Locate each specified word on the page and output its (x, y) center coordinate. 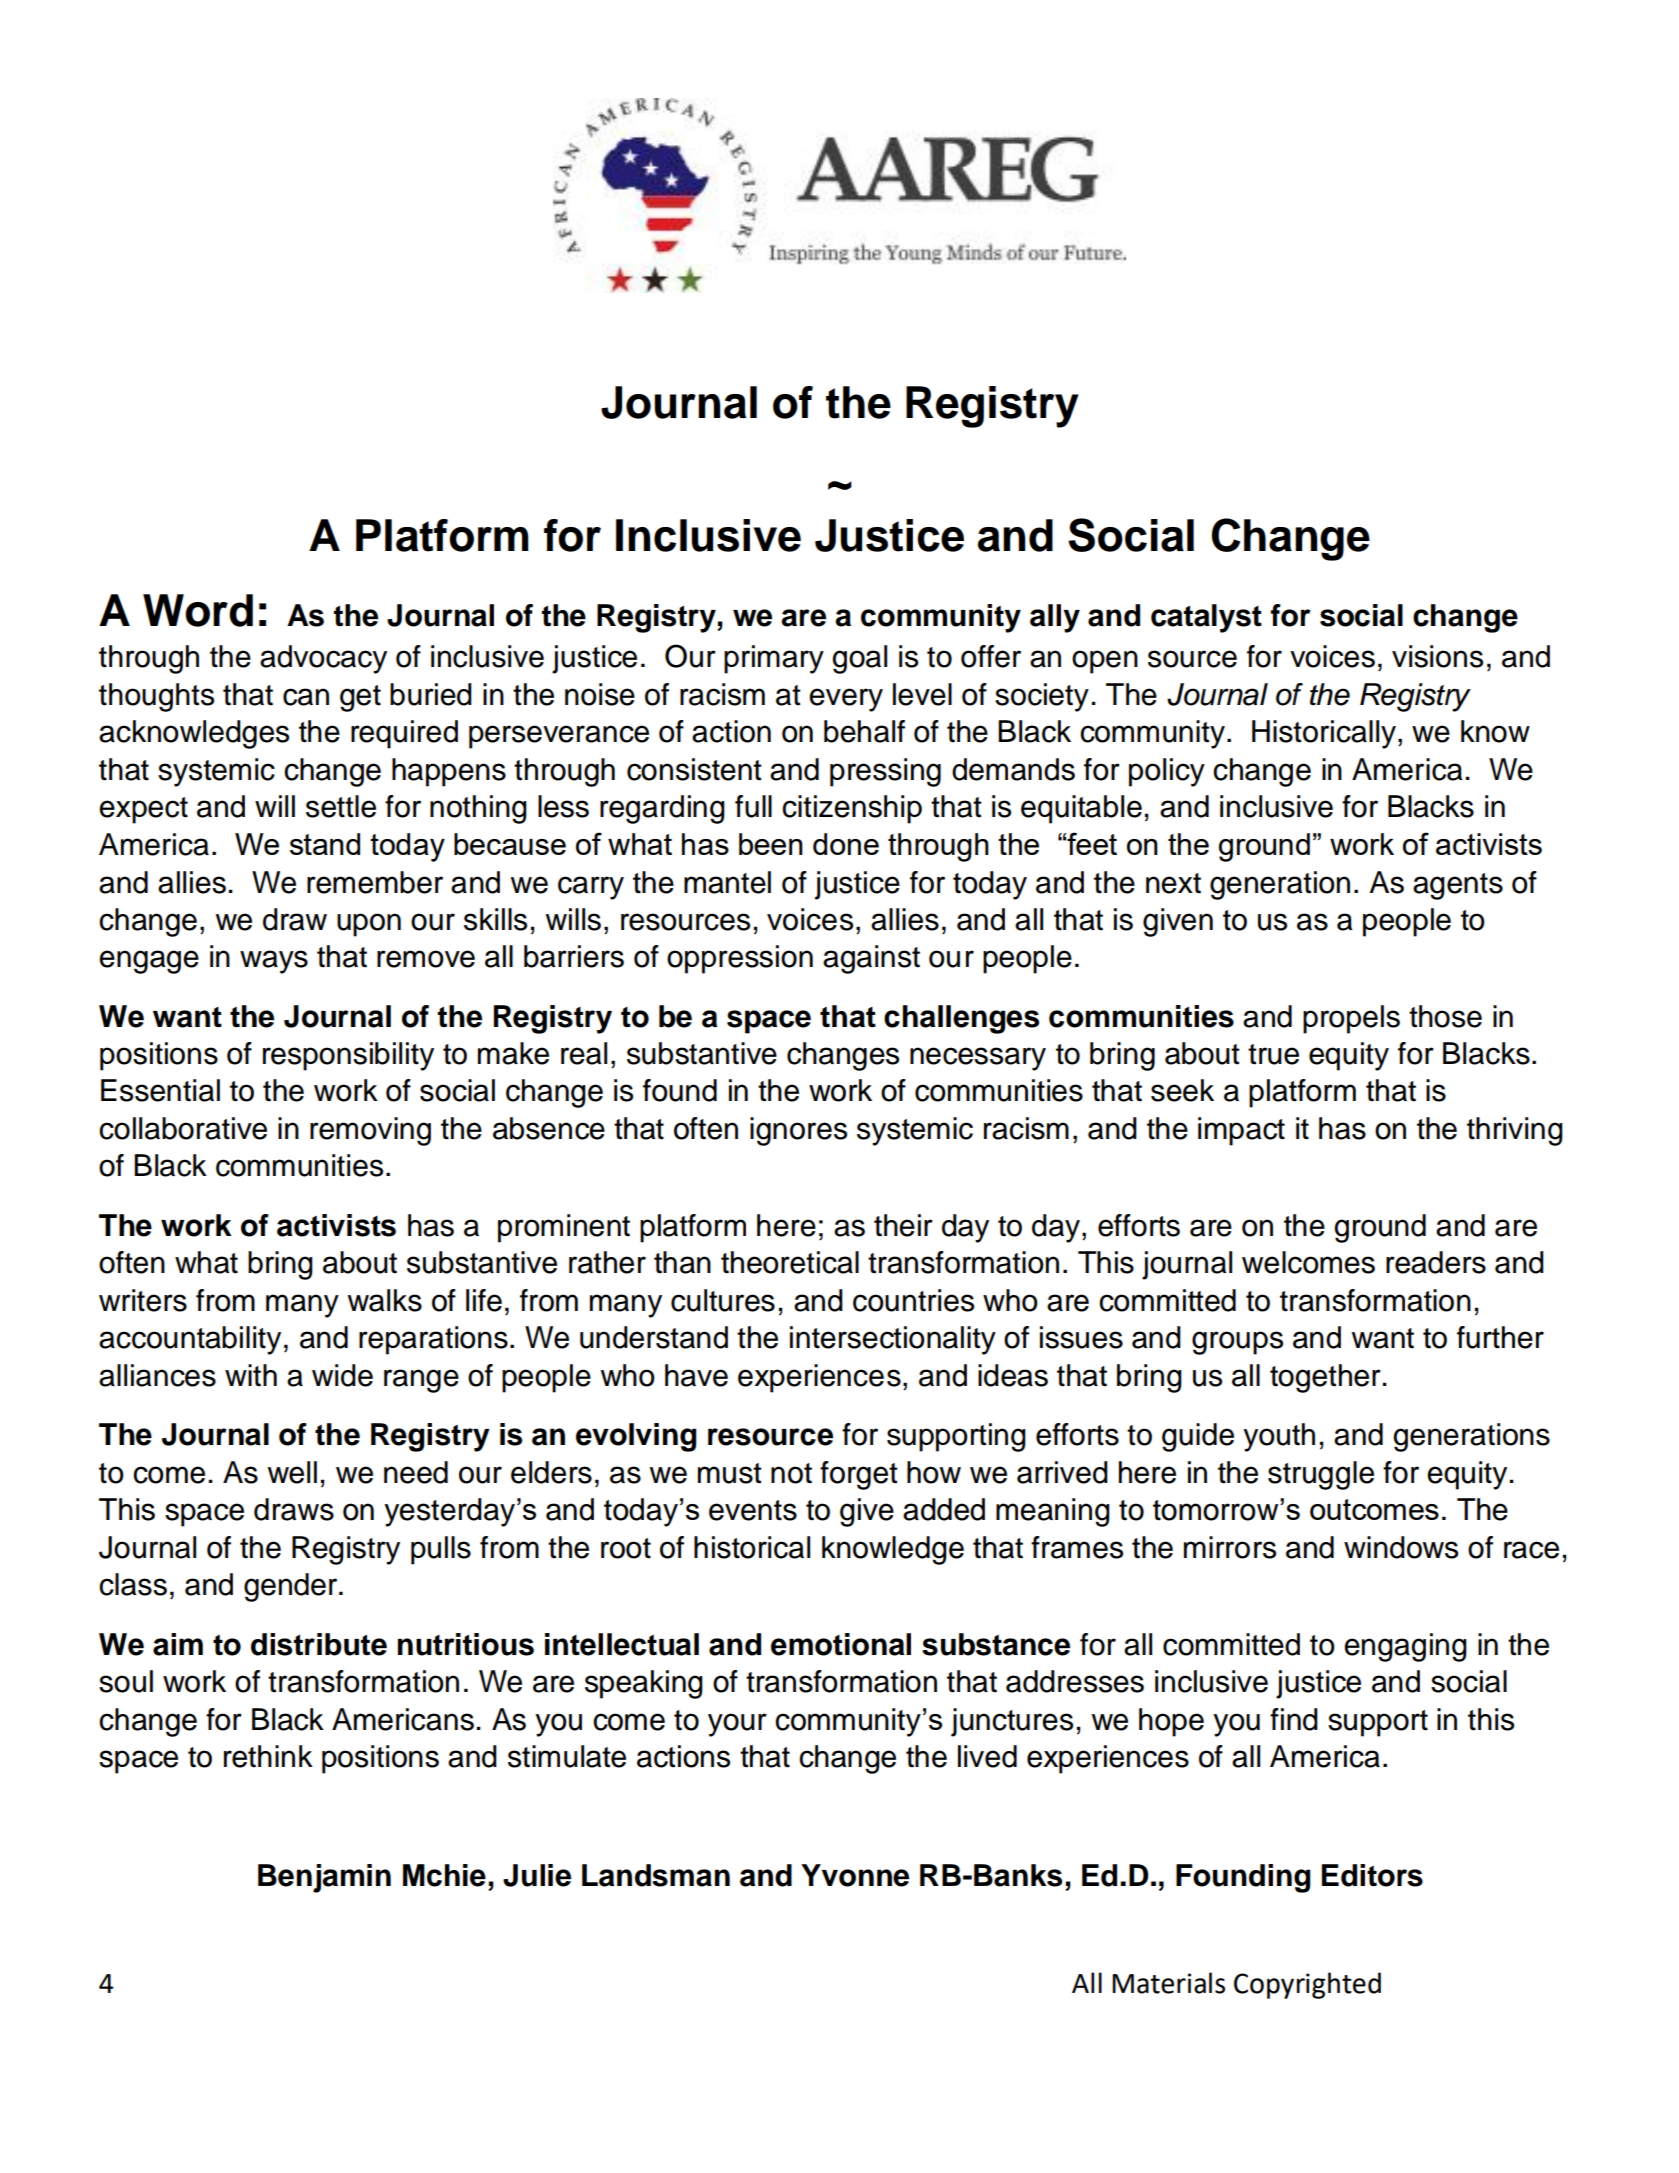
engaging (1405, 1647)
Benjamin (324, 1878)
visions (1437, 656)
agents (1458, 886)
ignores (798, 1131)
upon (369, 925)
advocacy (323, 659)
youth (1279, 1437)
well (292, 1472)
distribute (319, 1644)
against (871, 959)
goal (859, 659)
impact (1241, 1131)
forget (859, 1475)
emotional (841, 1644)
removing (370, 1131)
